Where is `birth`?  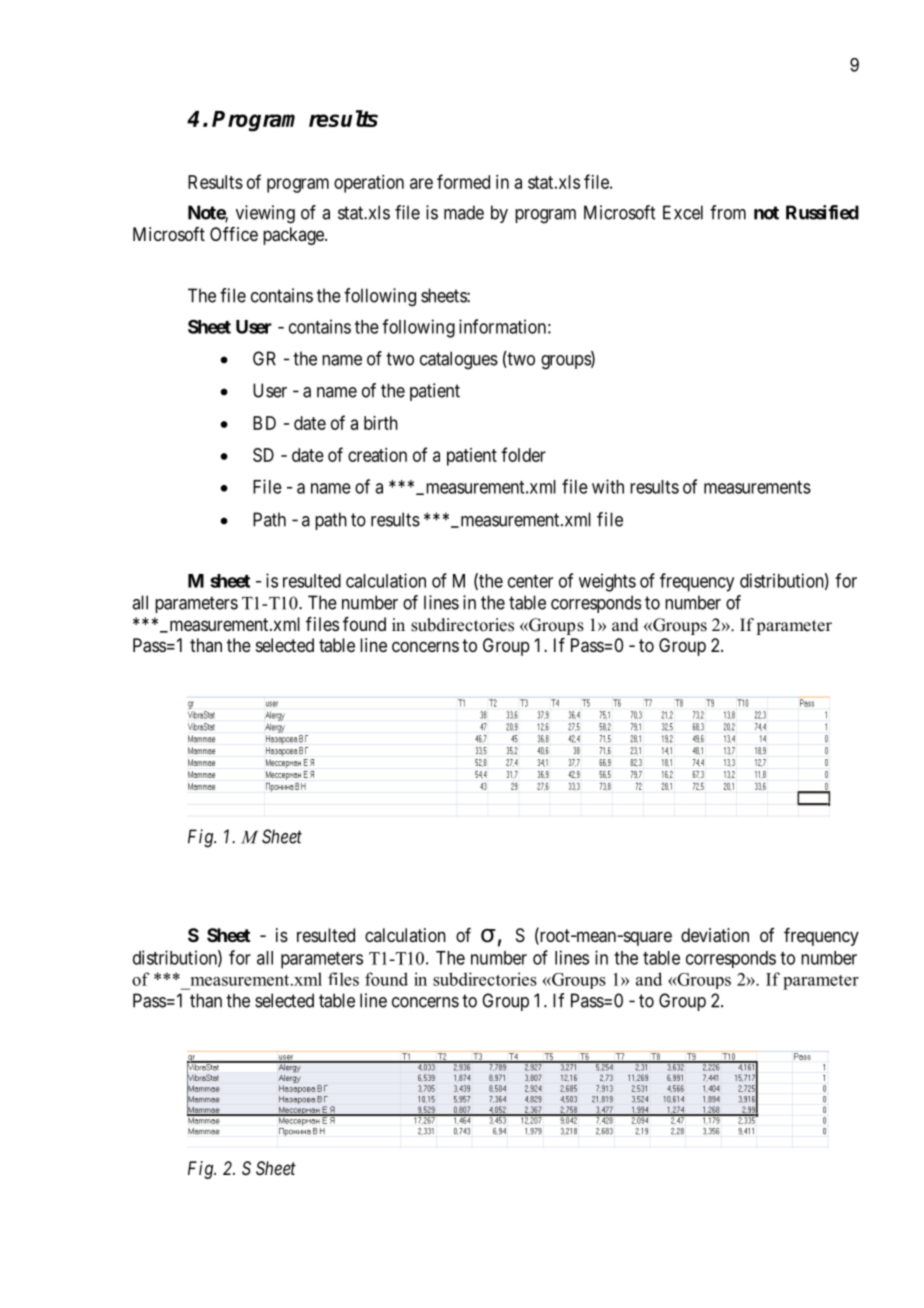
birth is located at coordinates (381, 423).
